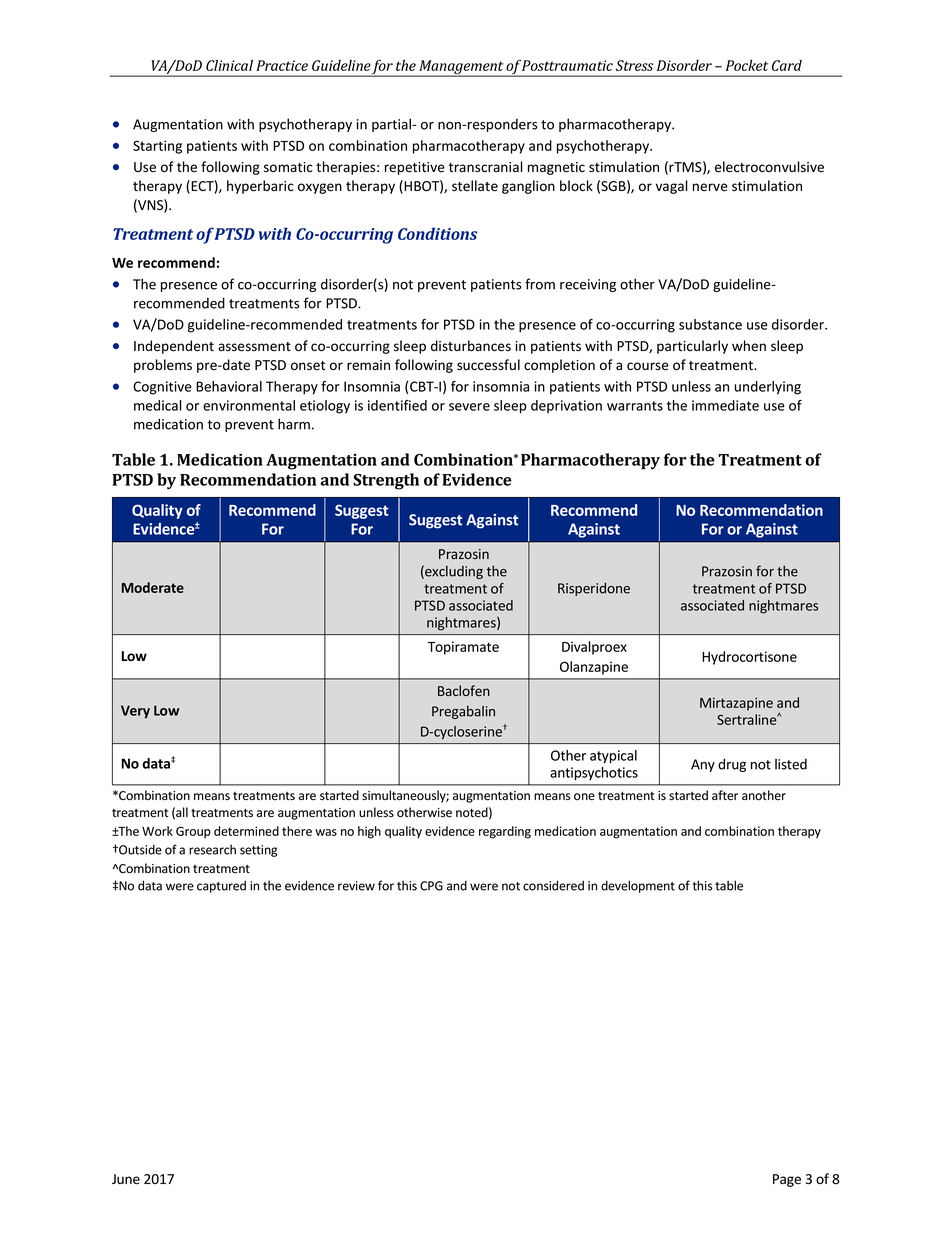 The image size is (952, 1233). I want to click on severe, so click(469, 407).
